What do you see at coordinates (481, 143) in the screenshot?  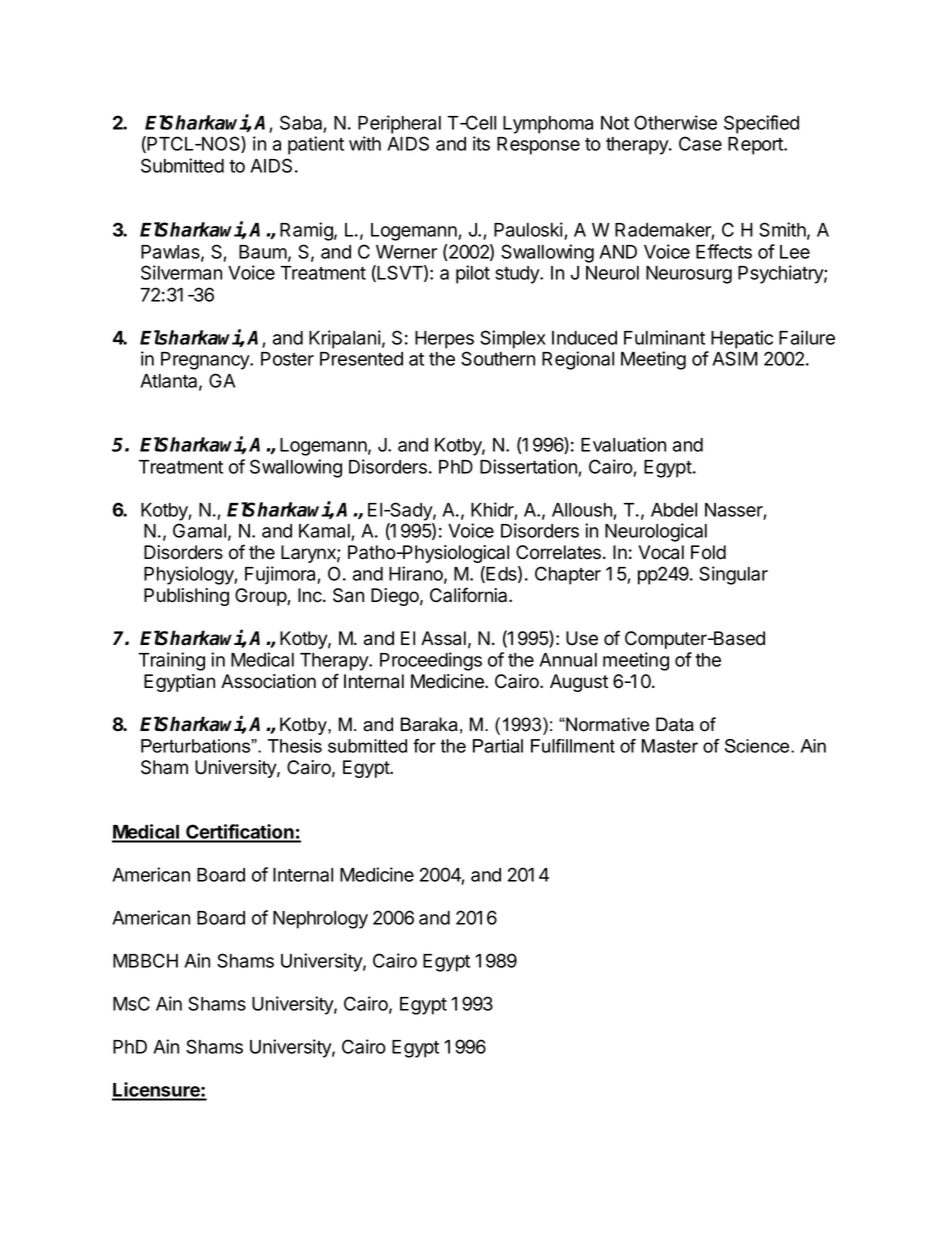 I see `its` at bounding box center [481, 143].
